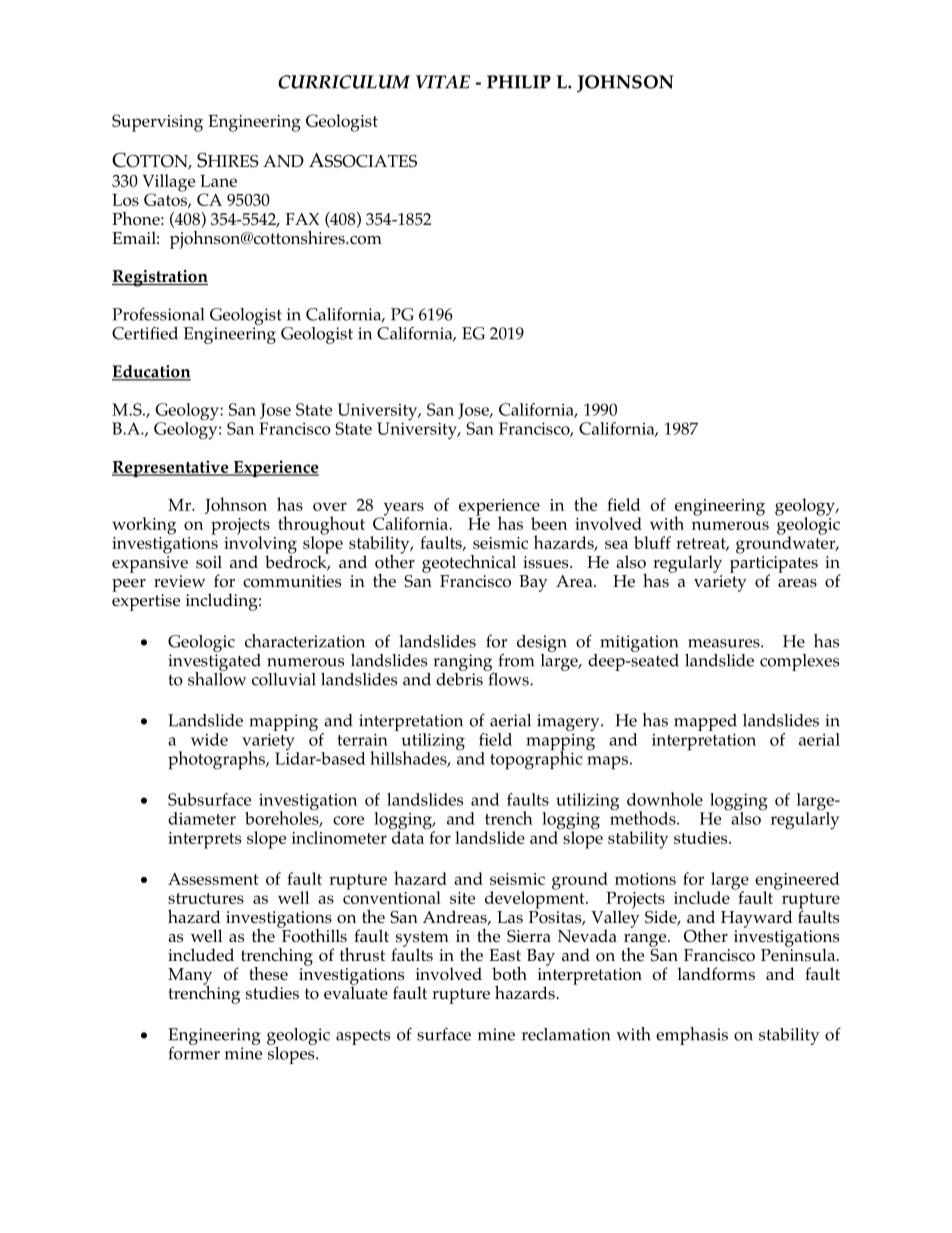 The image size is (952, 1233). What do you see at coordinates (774, 565) in the page?
I see `participates` at bounding box center [774, 565].
